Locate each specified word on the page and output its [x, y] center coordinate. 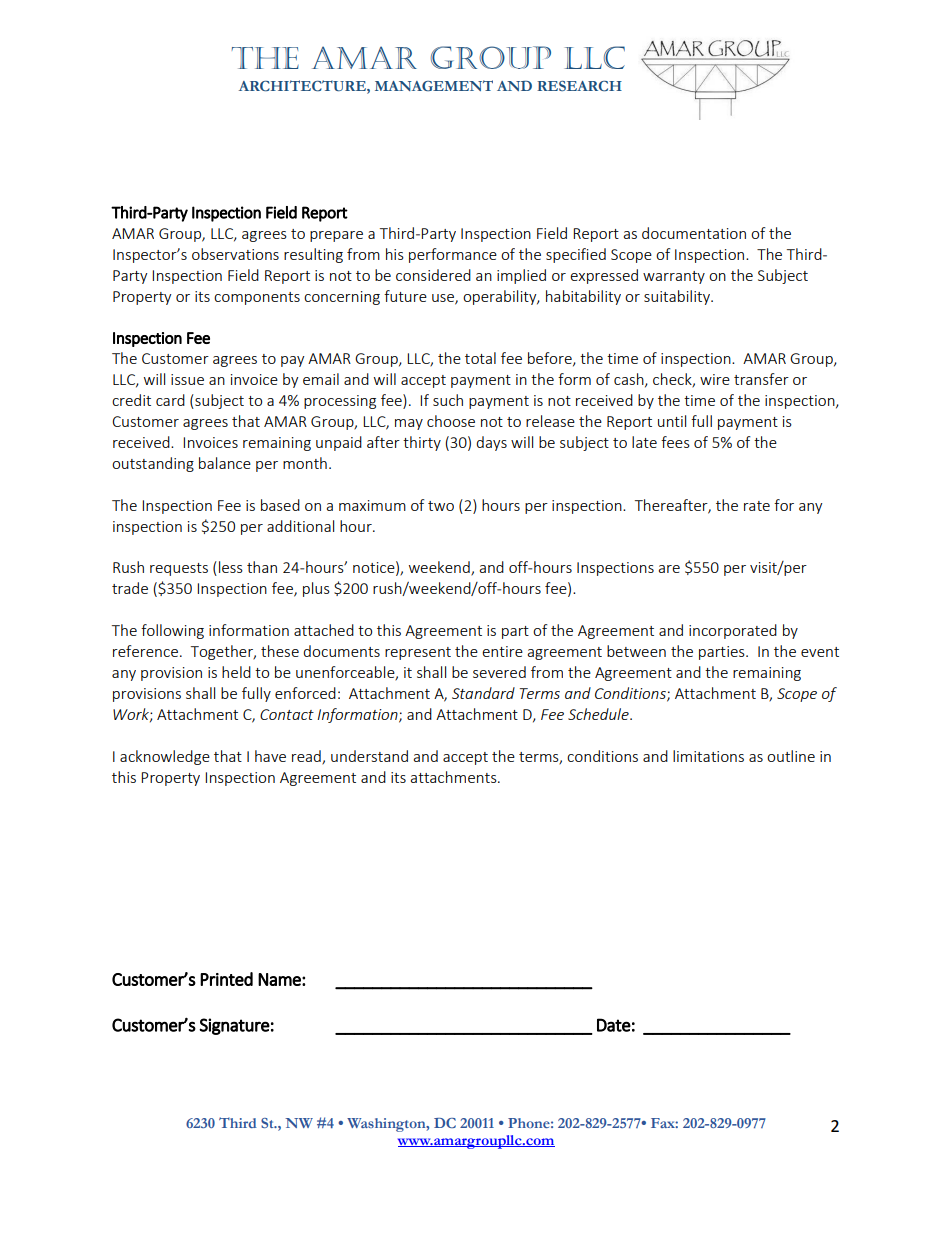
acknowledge [165, 757]
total [480, 358]
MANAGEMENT [434, 85]
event [820, 652]
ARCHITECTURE [303, 86]
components [257, 298]
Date [614, 1025]
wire [715, 379]
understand [369, 756]
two [441, 506]
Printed [226, 979]
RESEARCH [579, 86]
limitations [708, 756]
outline [791, 756]
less [231, 567]
